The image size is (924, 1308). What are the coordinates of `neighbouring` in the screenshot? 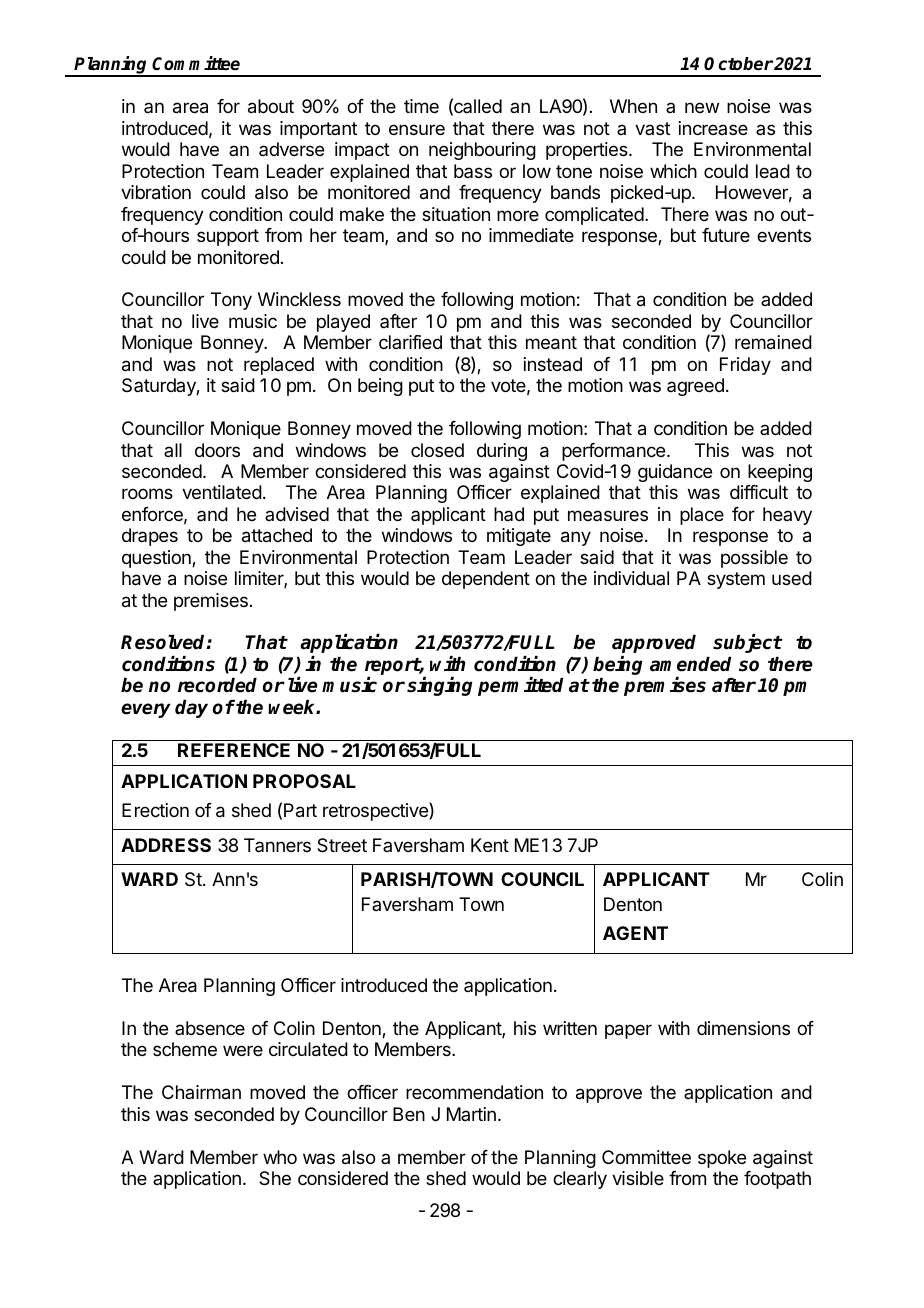 It's located at (482, 151).
